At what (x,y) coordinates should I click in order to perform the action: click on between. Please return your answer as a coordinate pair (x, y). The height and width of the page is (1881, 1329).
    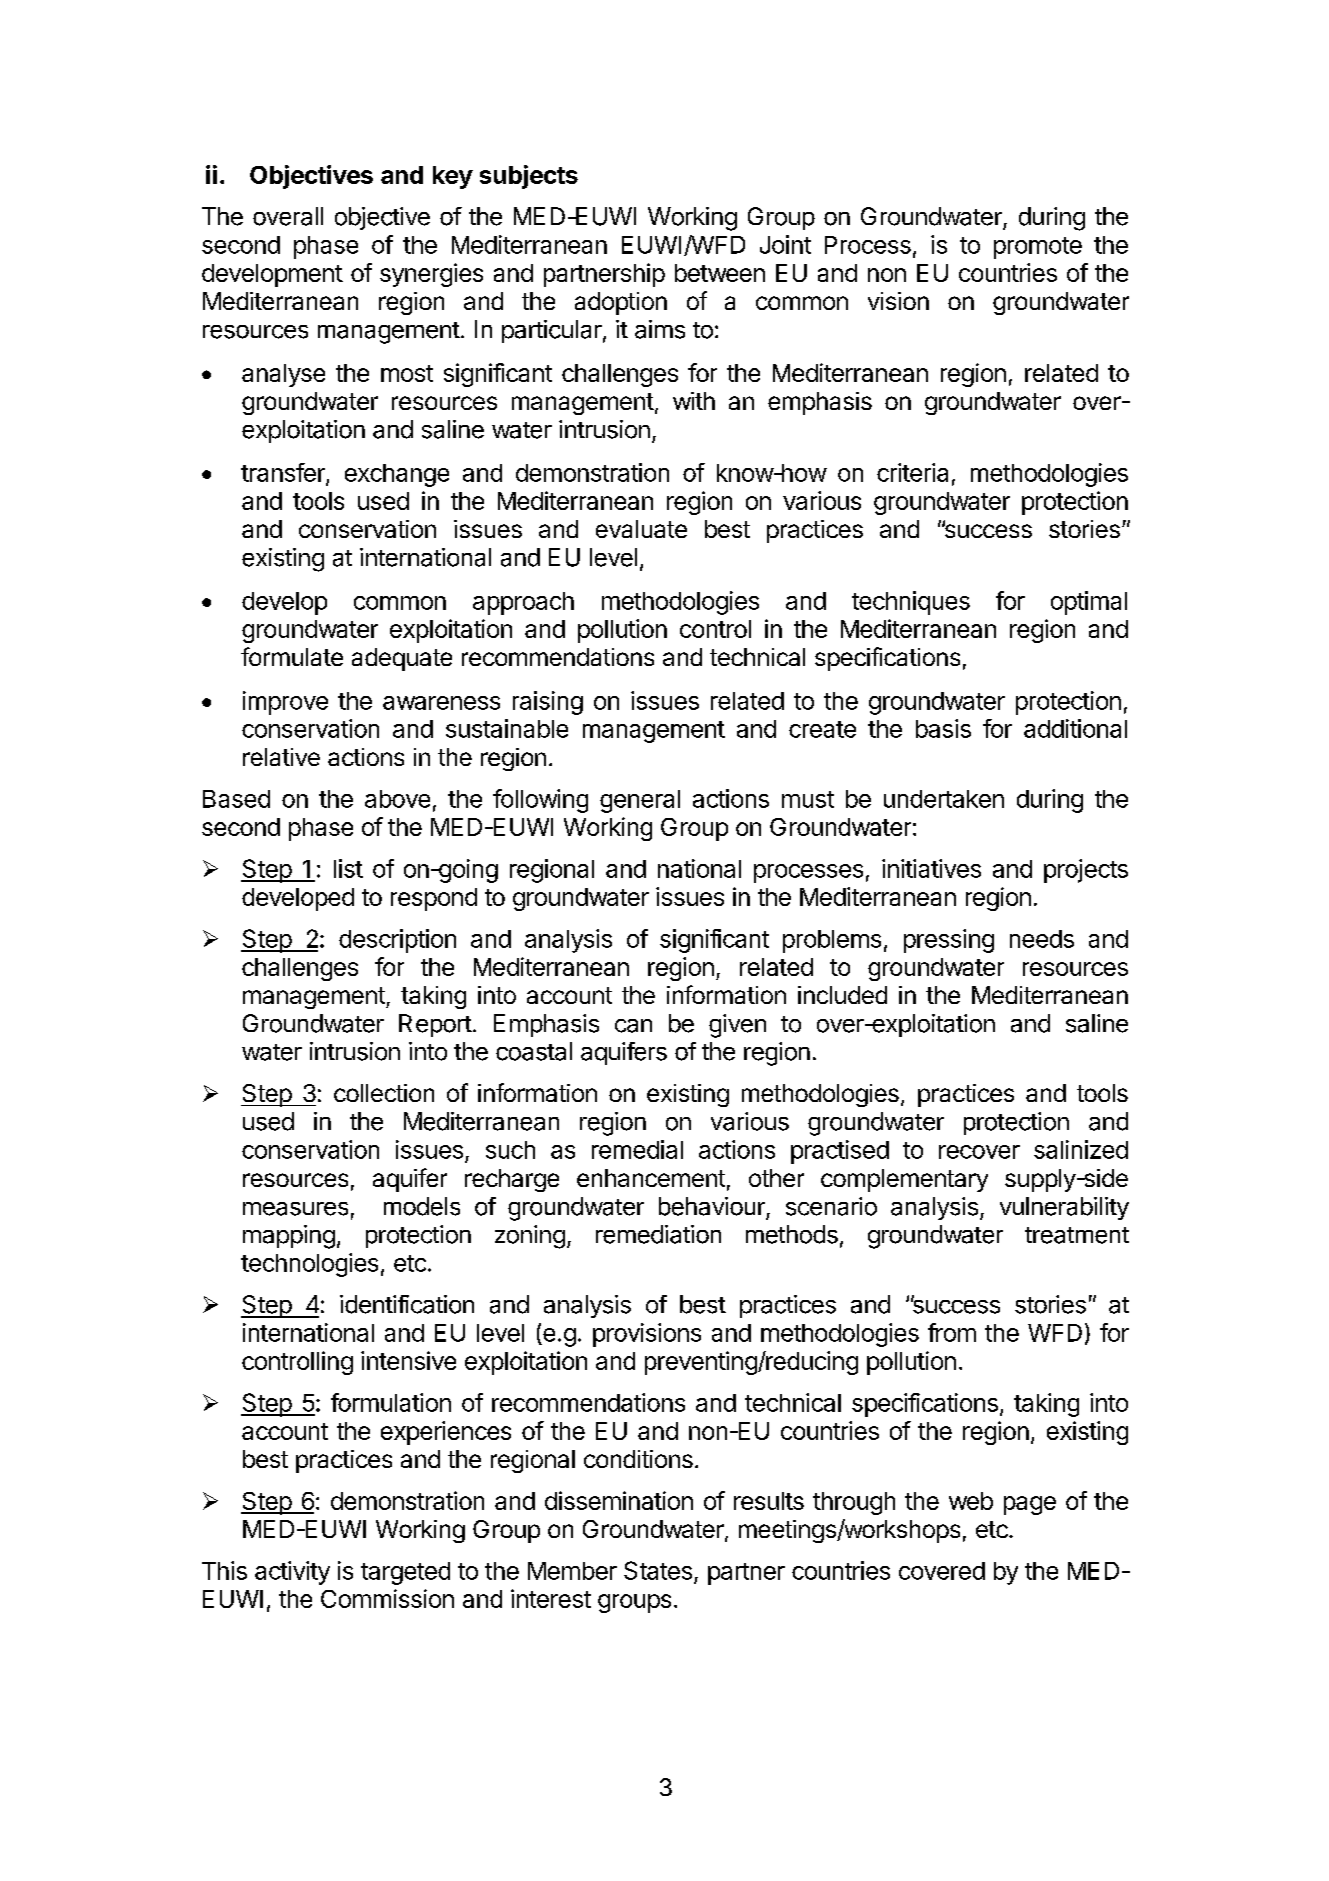
    Looking at the image, I should click on (720, 273).
